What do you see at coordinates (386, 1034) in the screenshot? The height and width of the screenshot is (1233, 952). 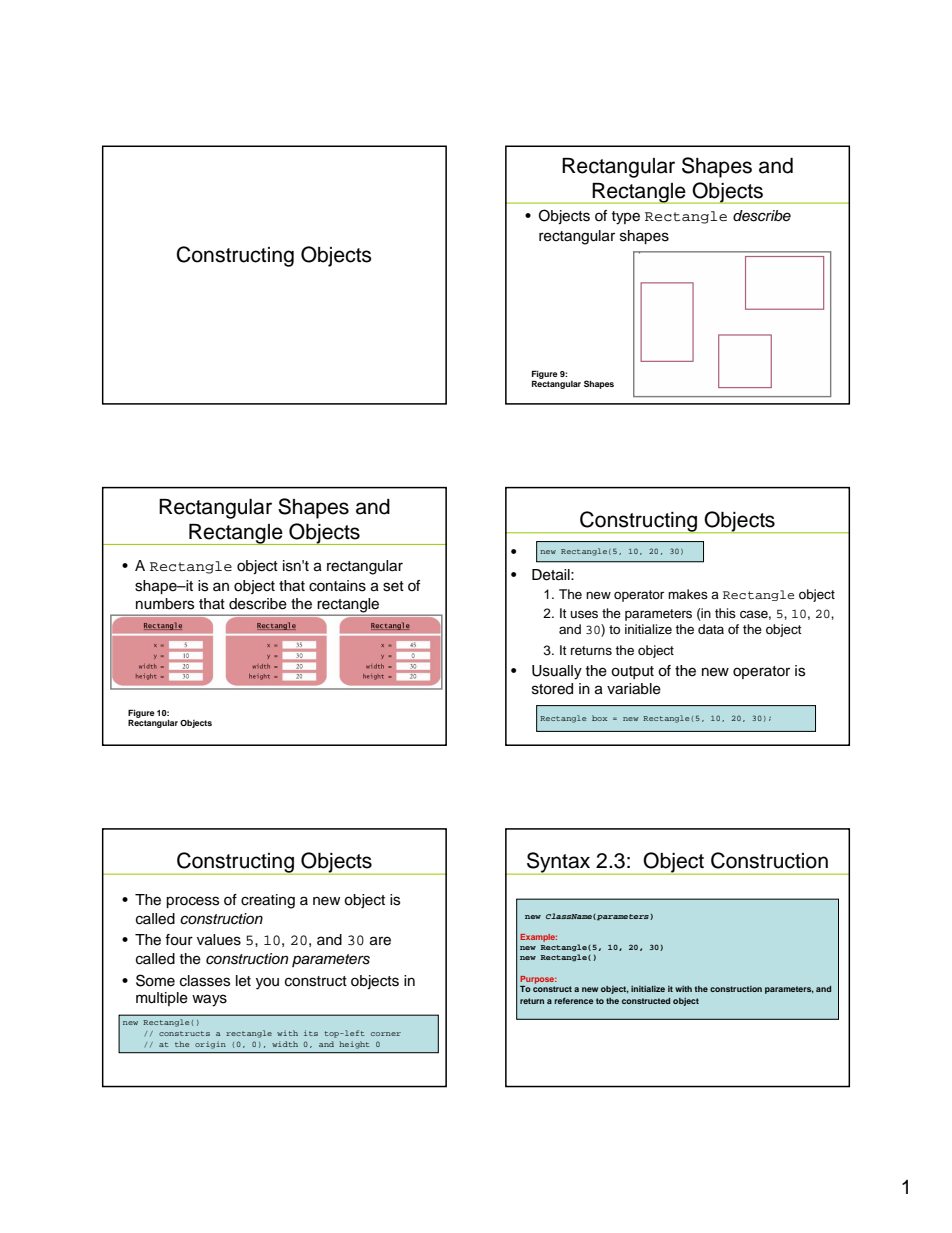 I see `corner` at bounding box center [386, 1034].
